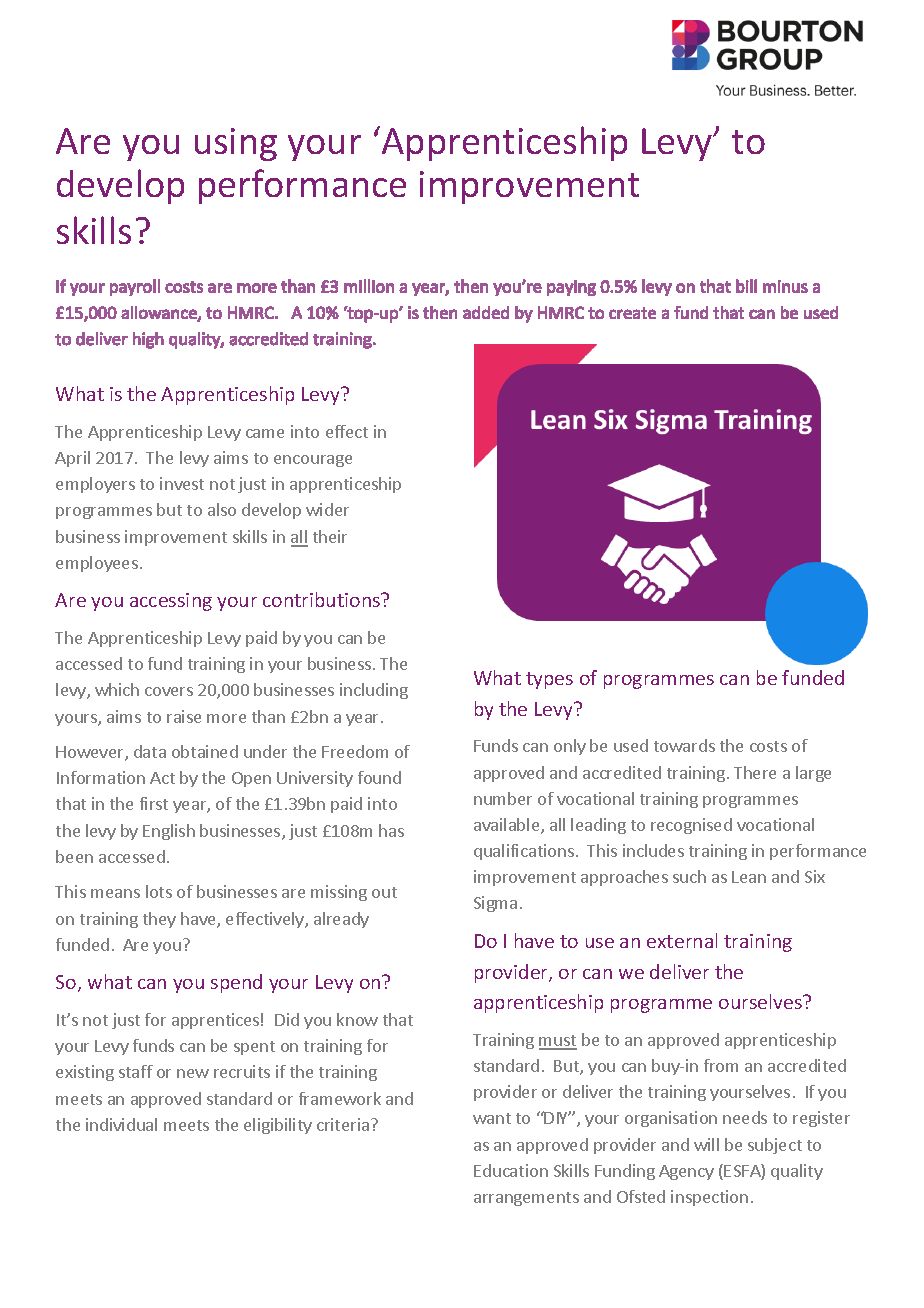 Image resolution: width=924 pixels, height=1308 pixels. I want to click on Sigma, so click(495, 904).
